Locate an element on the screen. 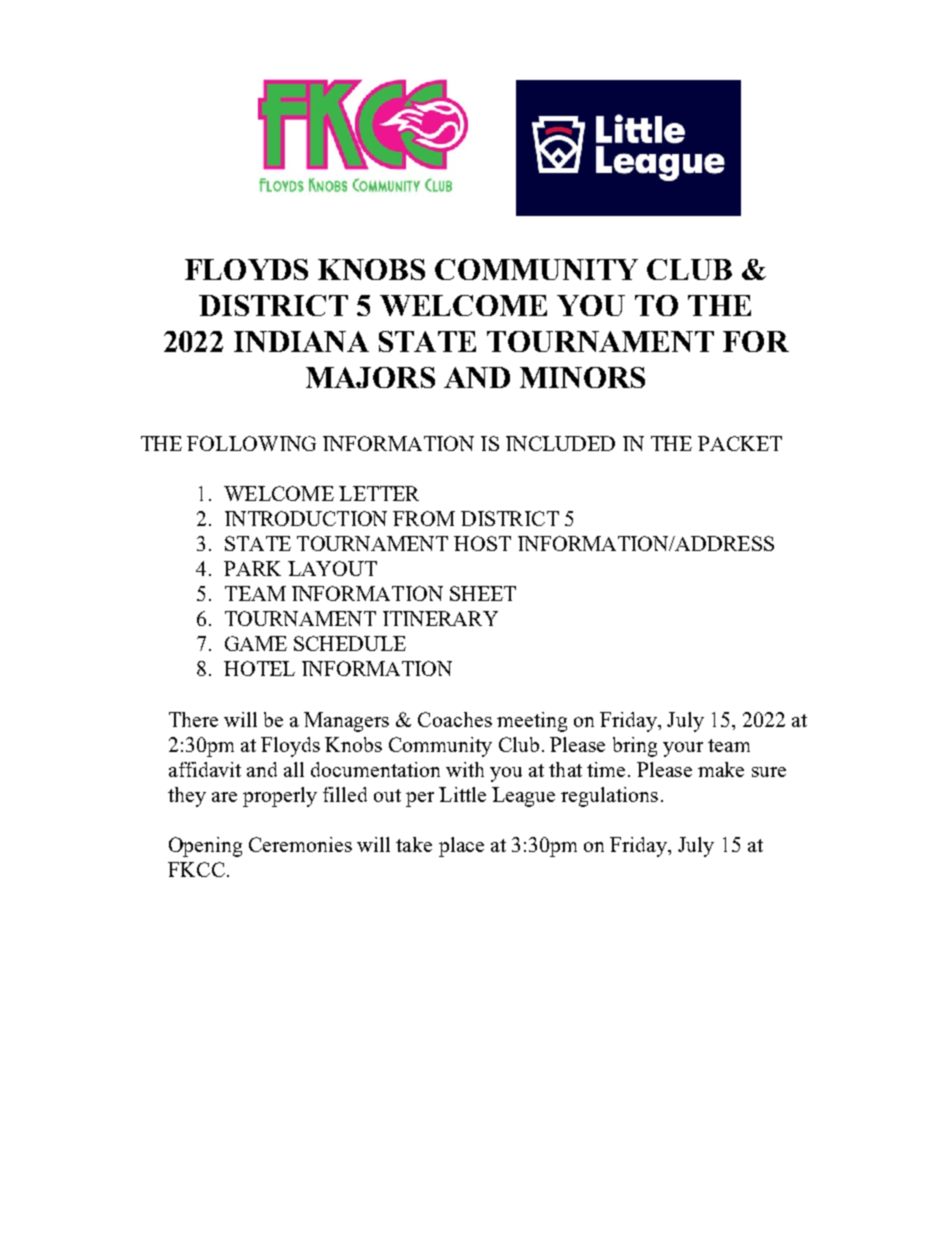 The height and width of the screenshot is (1233, 952). FOLLOWING is located at coordinates (251, 443).
